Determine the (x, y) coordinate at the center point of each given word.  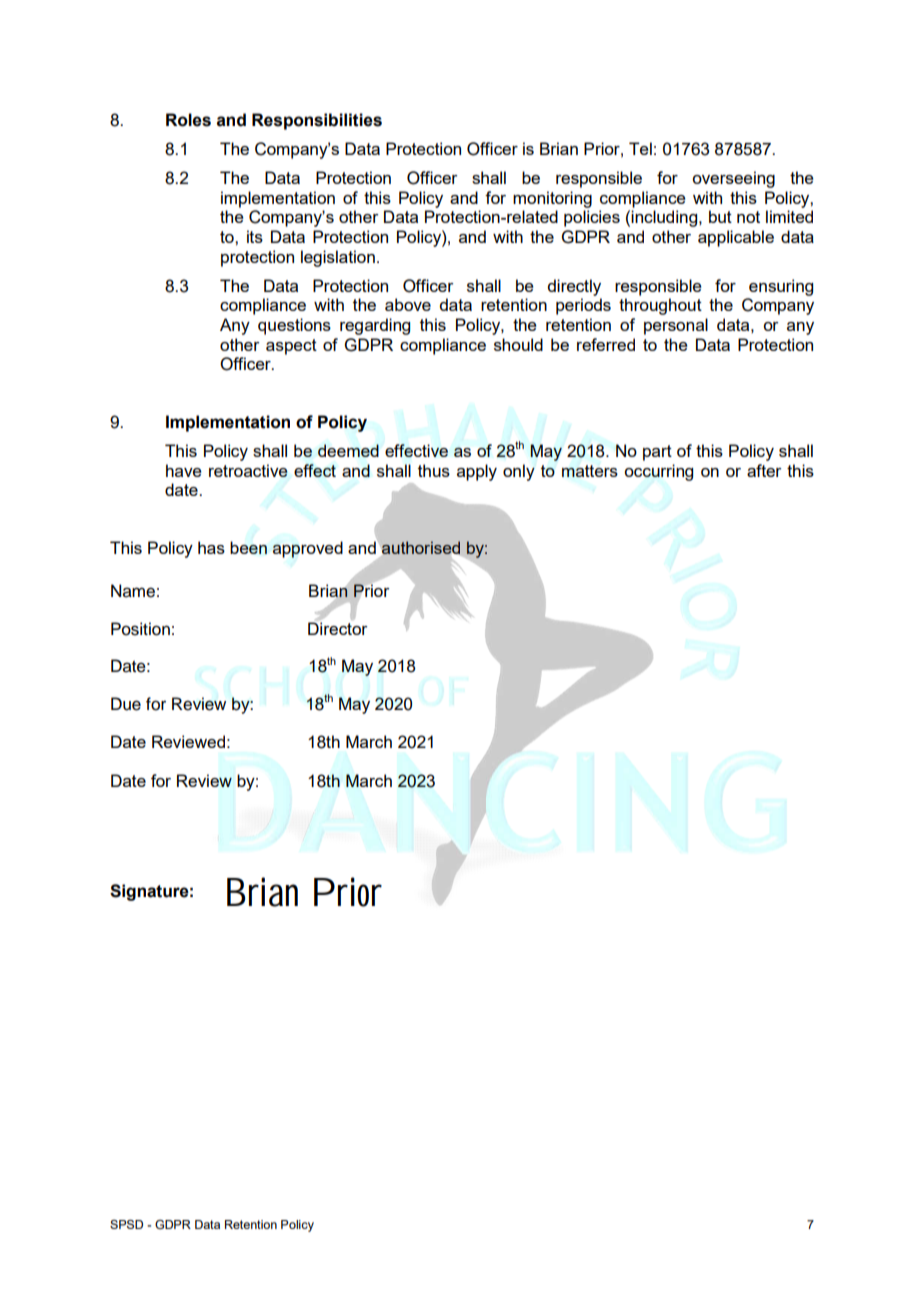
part (657, 453)
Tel (640, 148)
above (408, 304)
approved (308, 549)
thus (434, 470)
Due (126, 704)
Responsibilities (317, 121)
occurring (658, 472)
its (255, 236)
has (211, 547)
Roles (188, 120)
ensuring (781, 287)
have (184, 470)
